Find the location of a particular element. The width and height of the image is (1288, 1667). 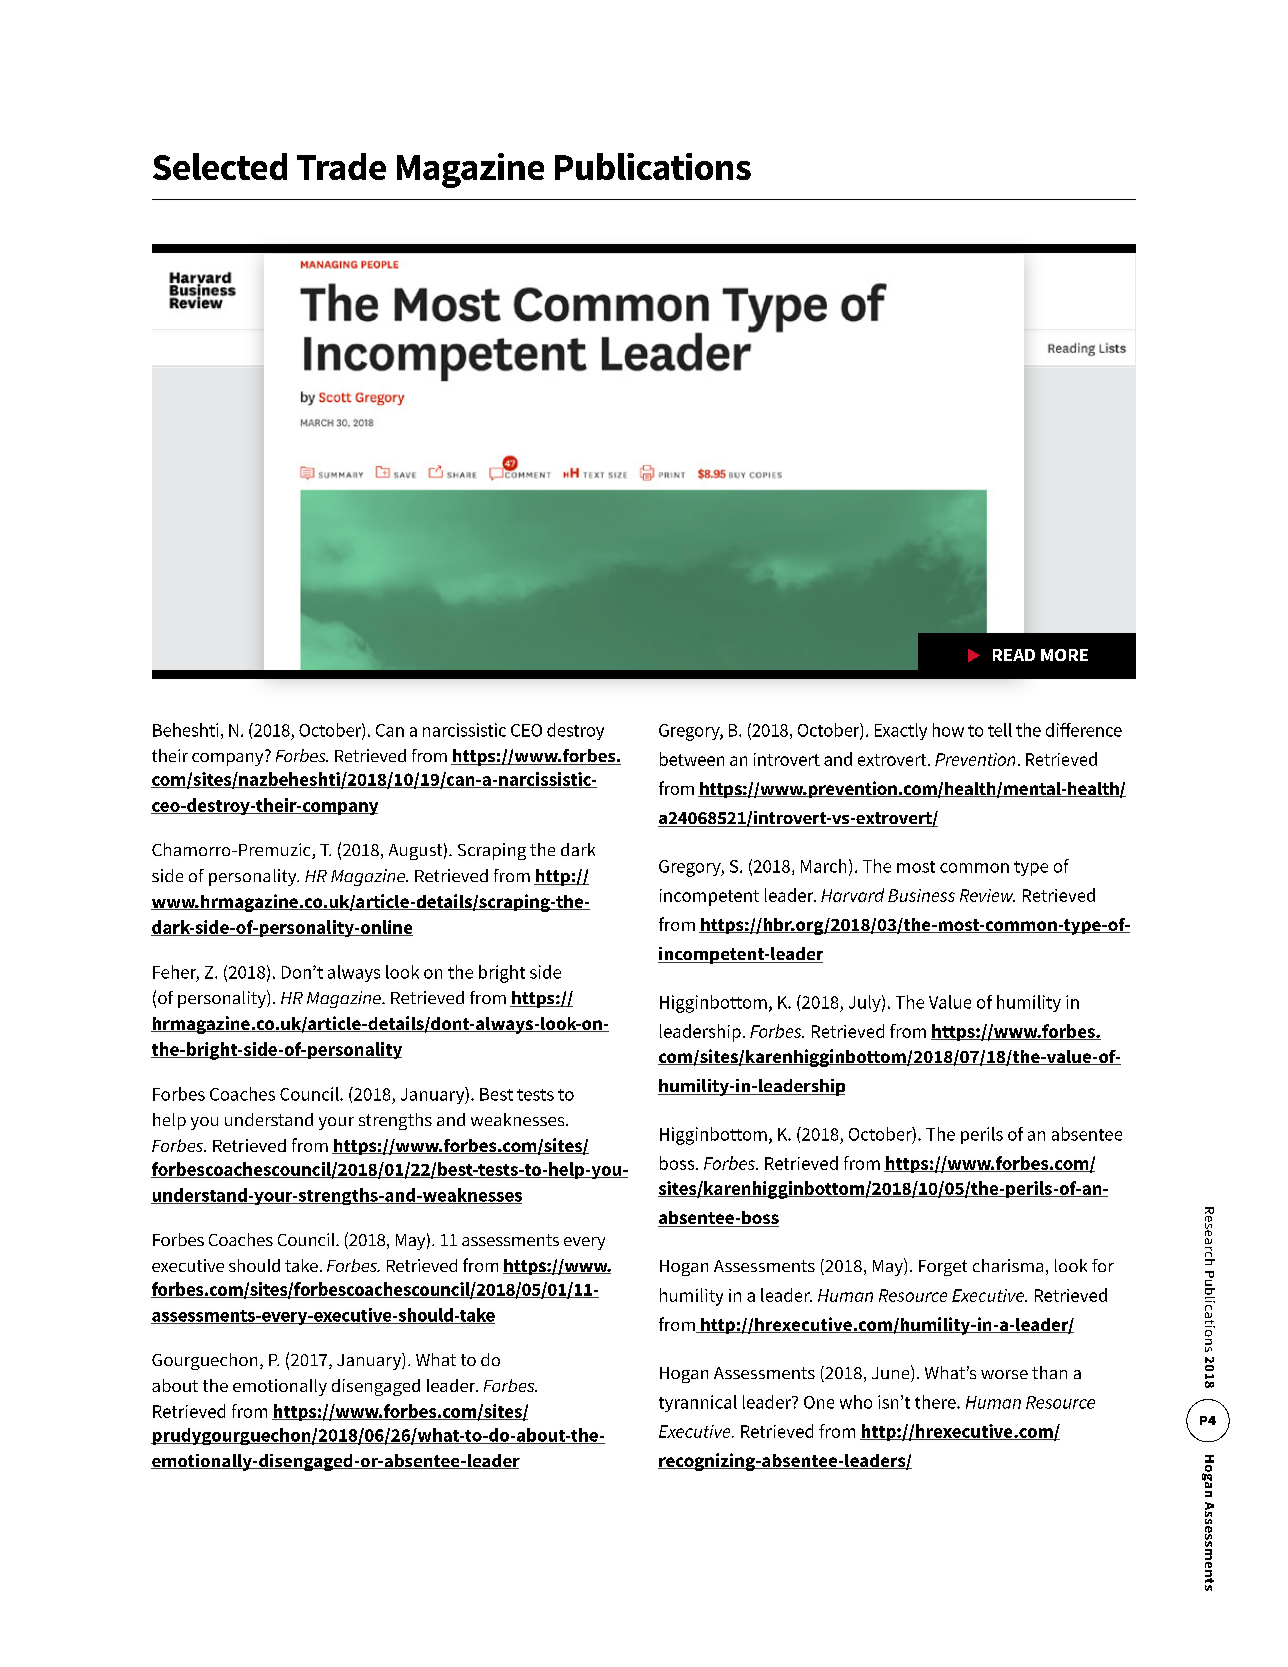

Business is located at coordinates (921, 895).
